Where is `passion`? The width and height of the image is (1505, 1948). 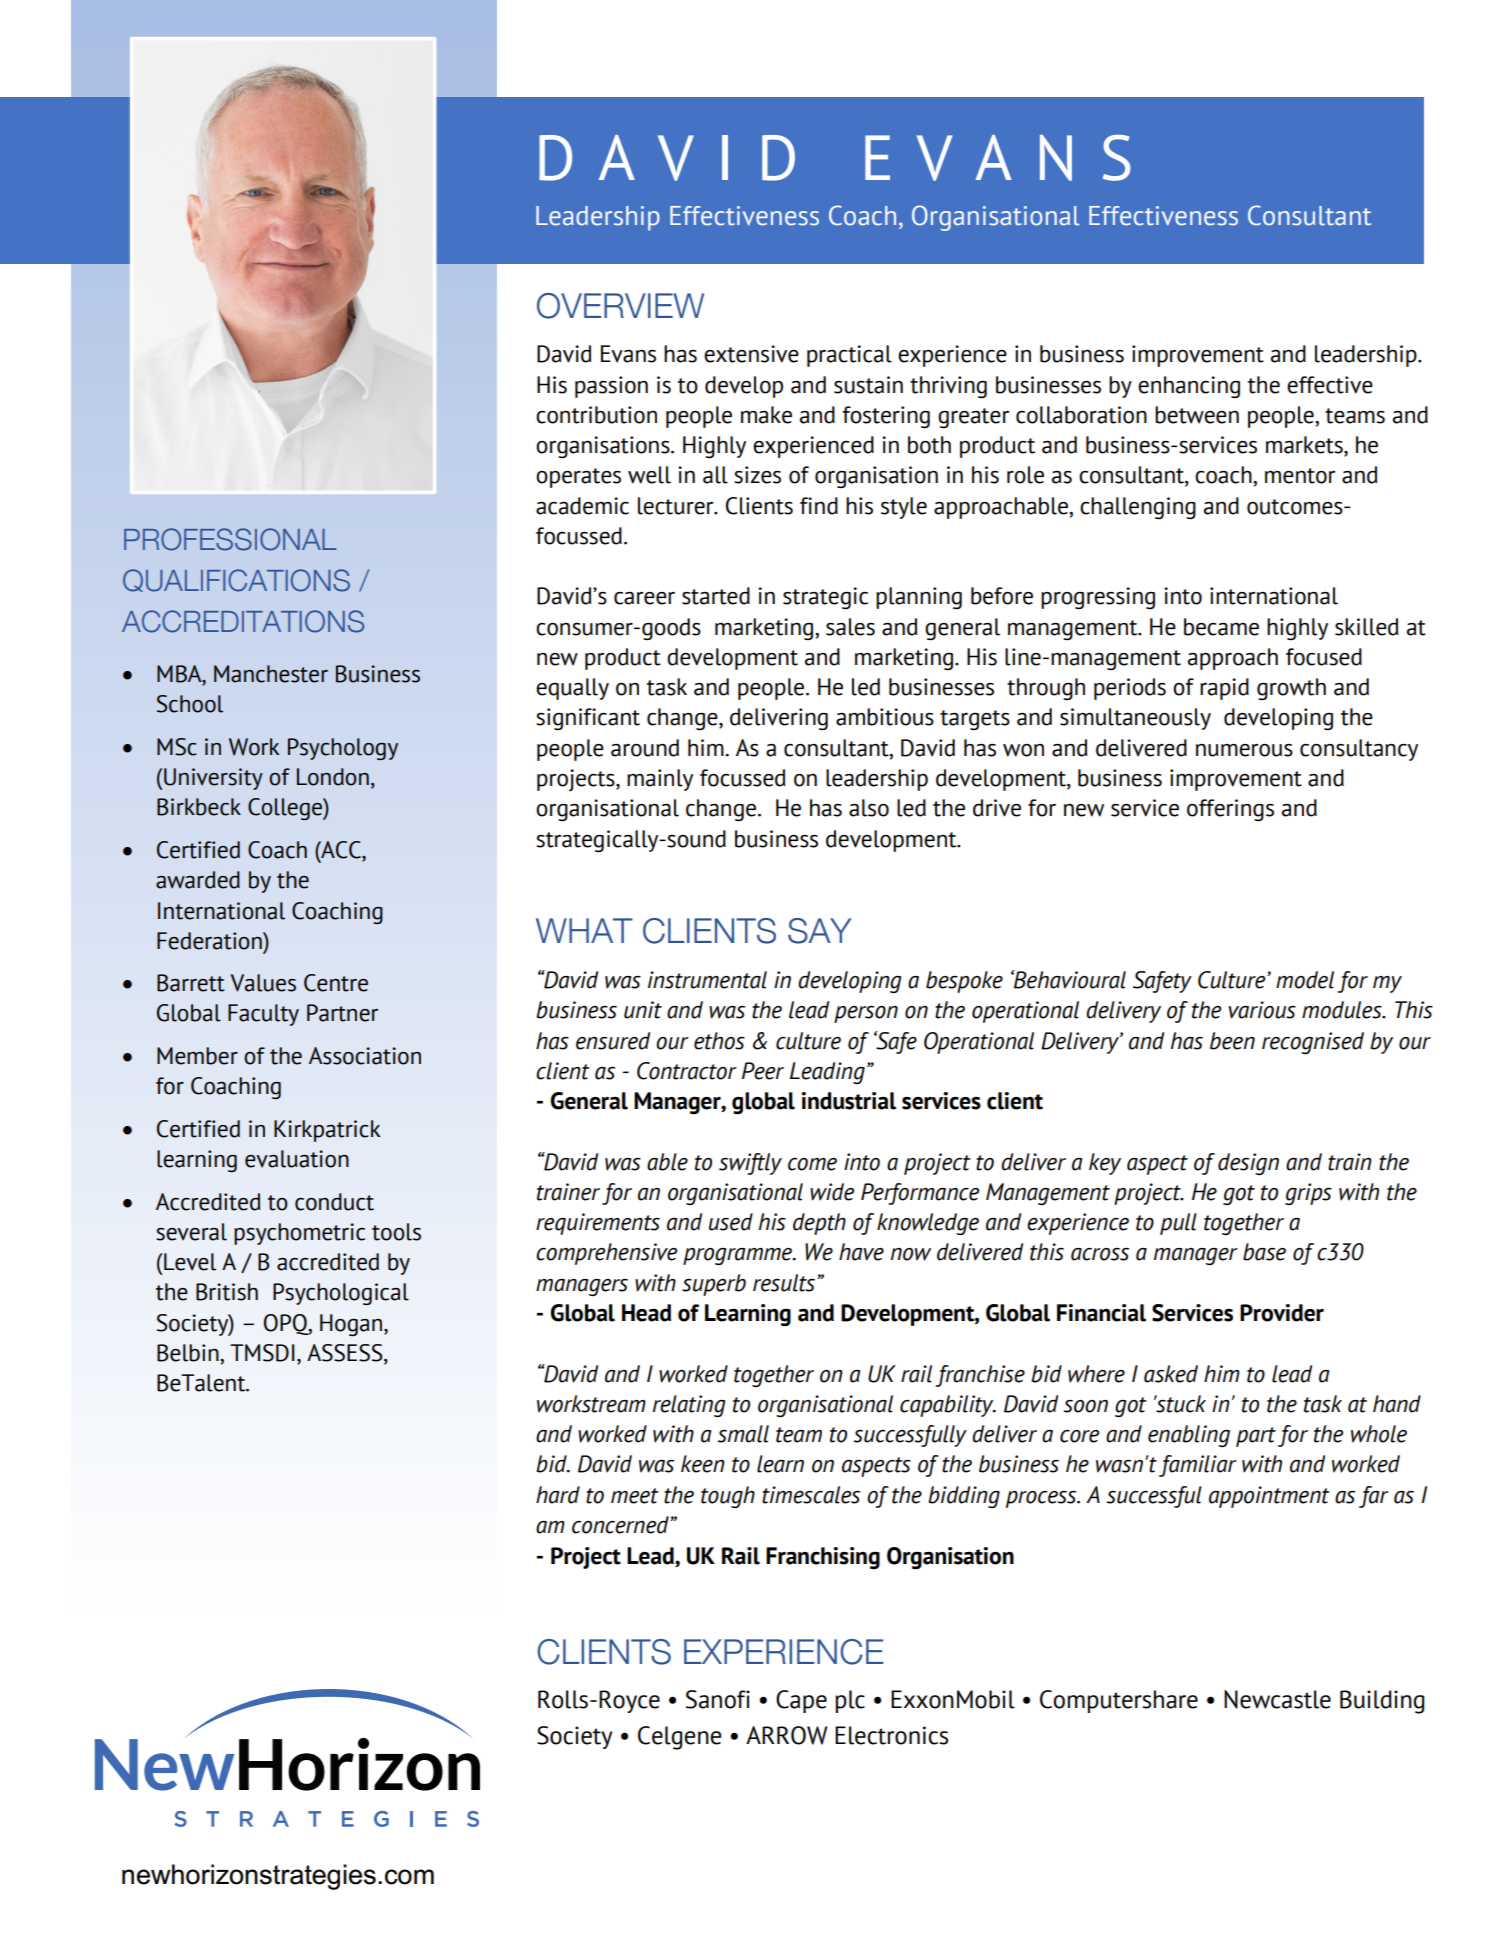
passion is located at coordinates (611, 387).
